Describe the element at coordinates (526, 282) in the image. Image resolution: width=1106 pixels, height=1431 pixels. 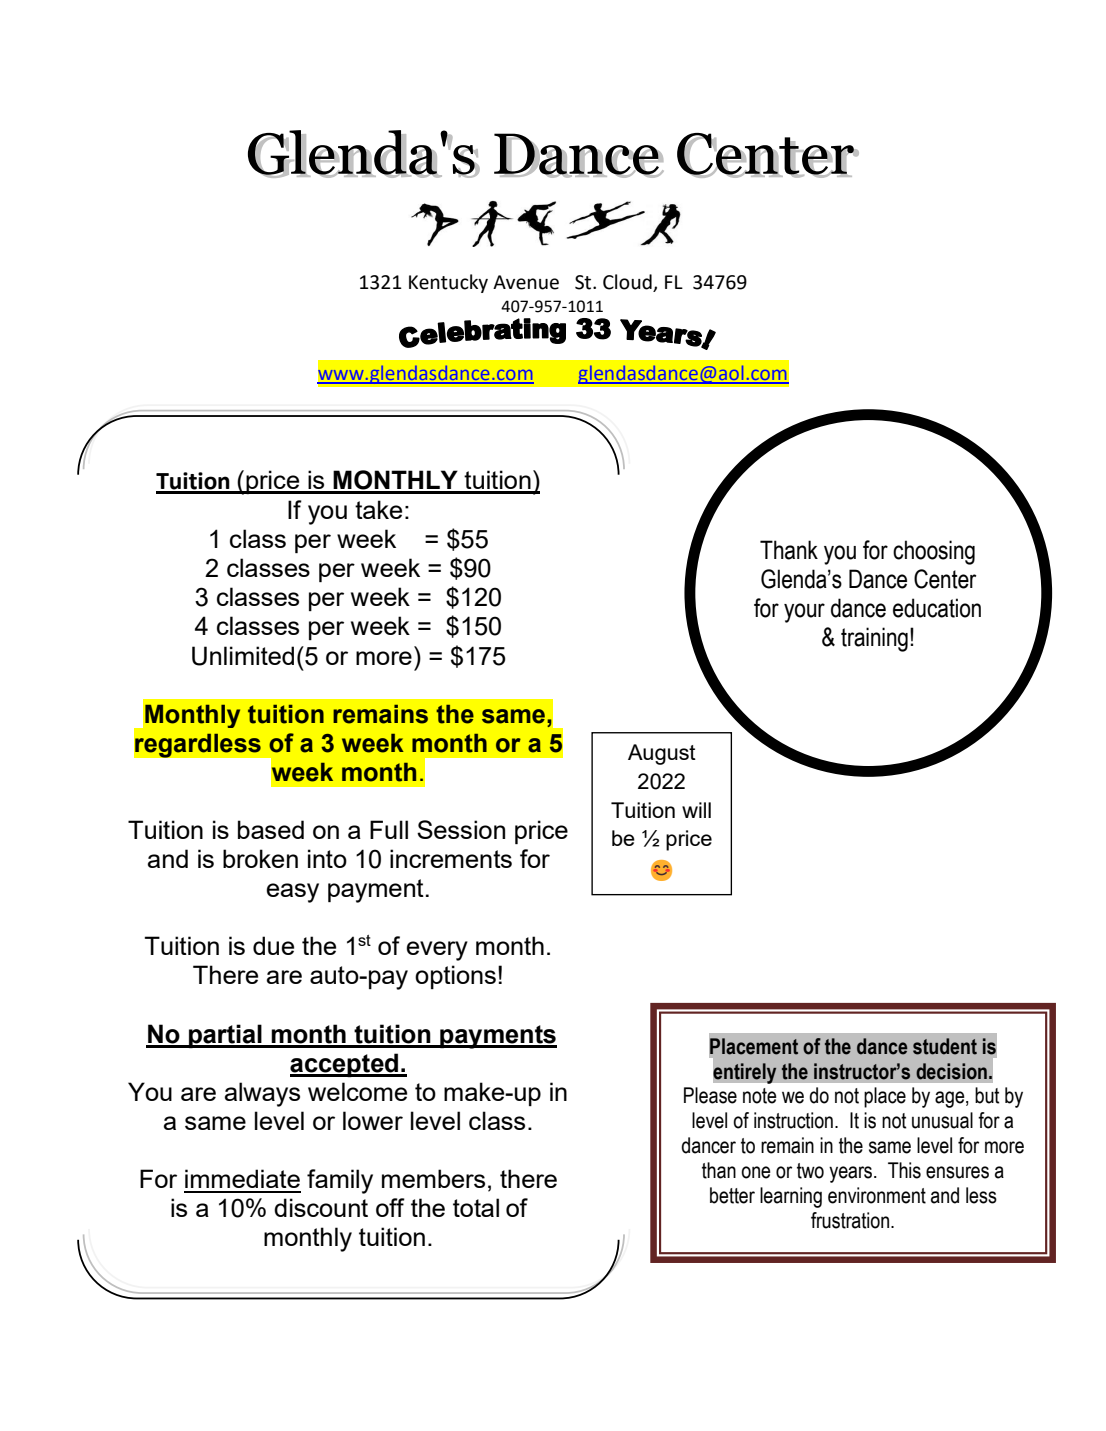
I see `Avenue` at that location.
